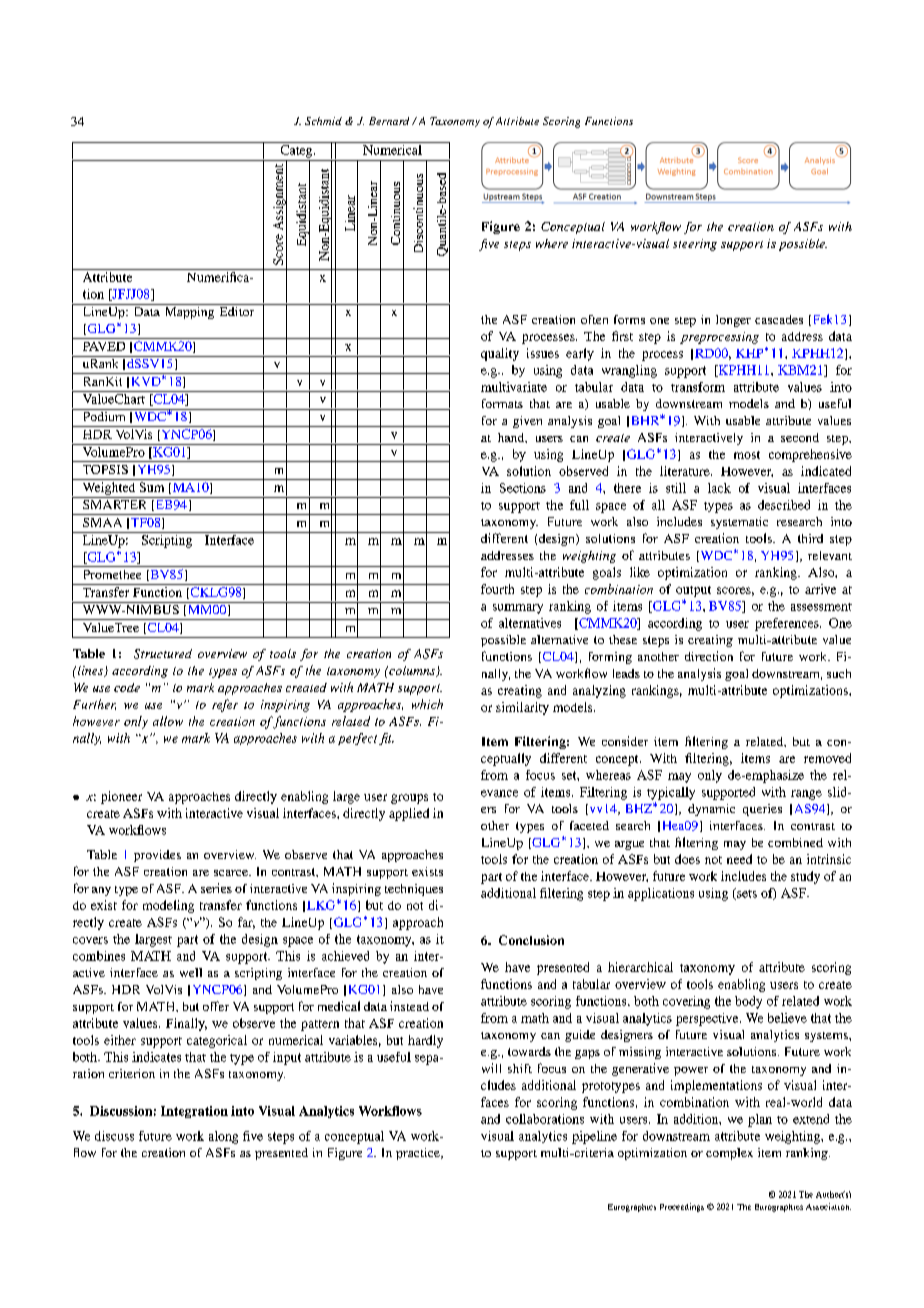 Image resolution: width=924 pixels, height=1308 pixels. What do you see at coordinates (839, 673) in the document?
I see `such` at bounding box center [839, 673].
